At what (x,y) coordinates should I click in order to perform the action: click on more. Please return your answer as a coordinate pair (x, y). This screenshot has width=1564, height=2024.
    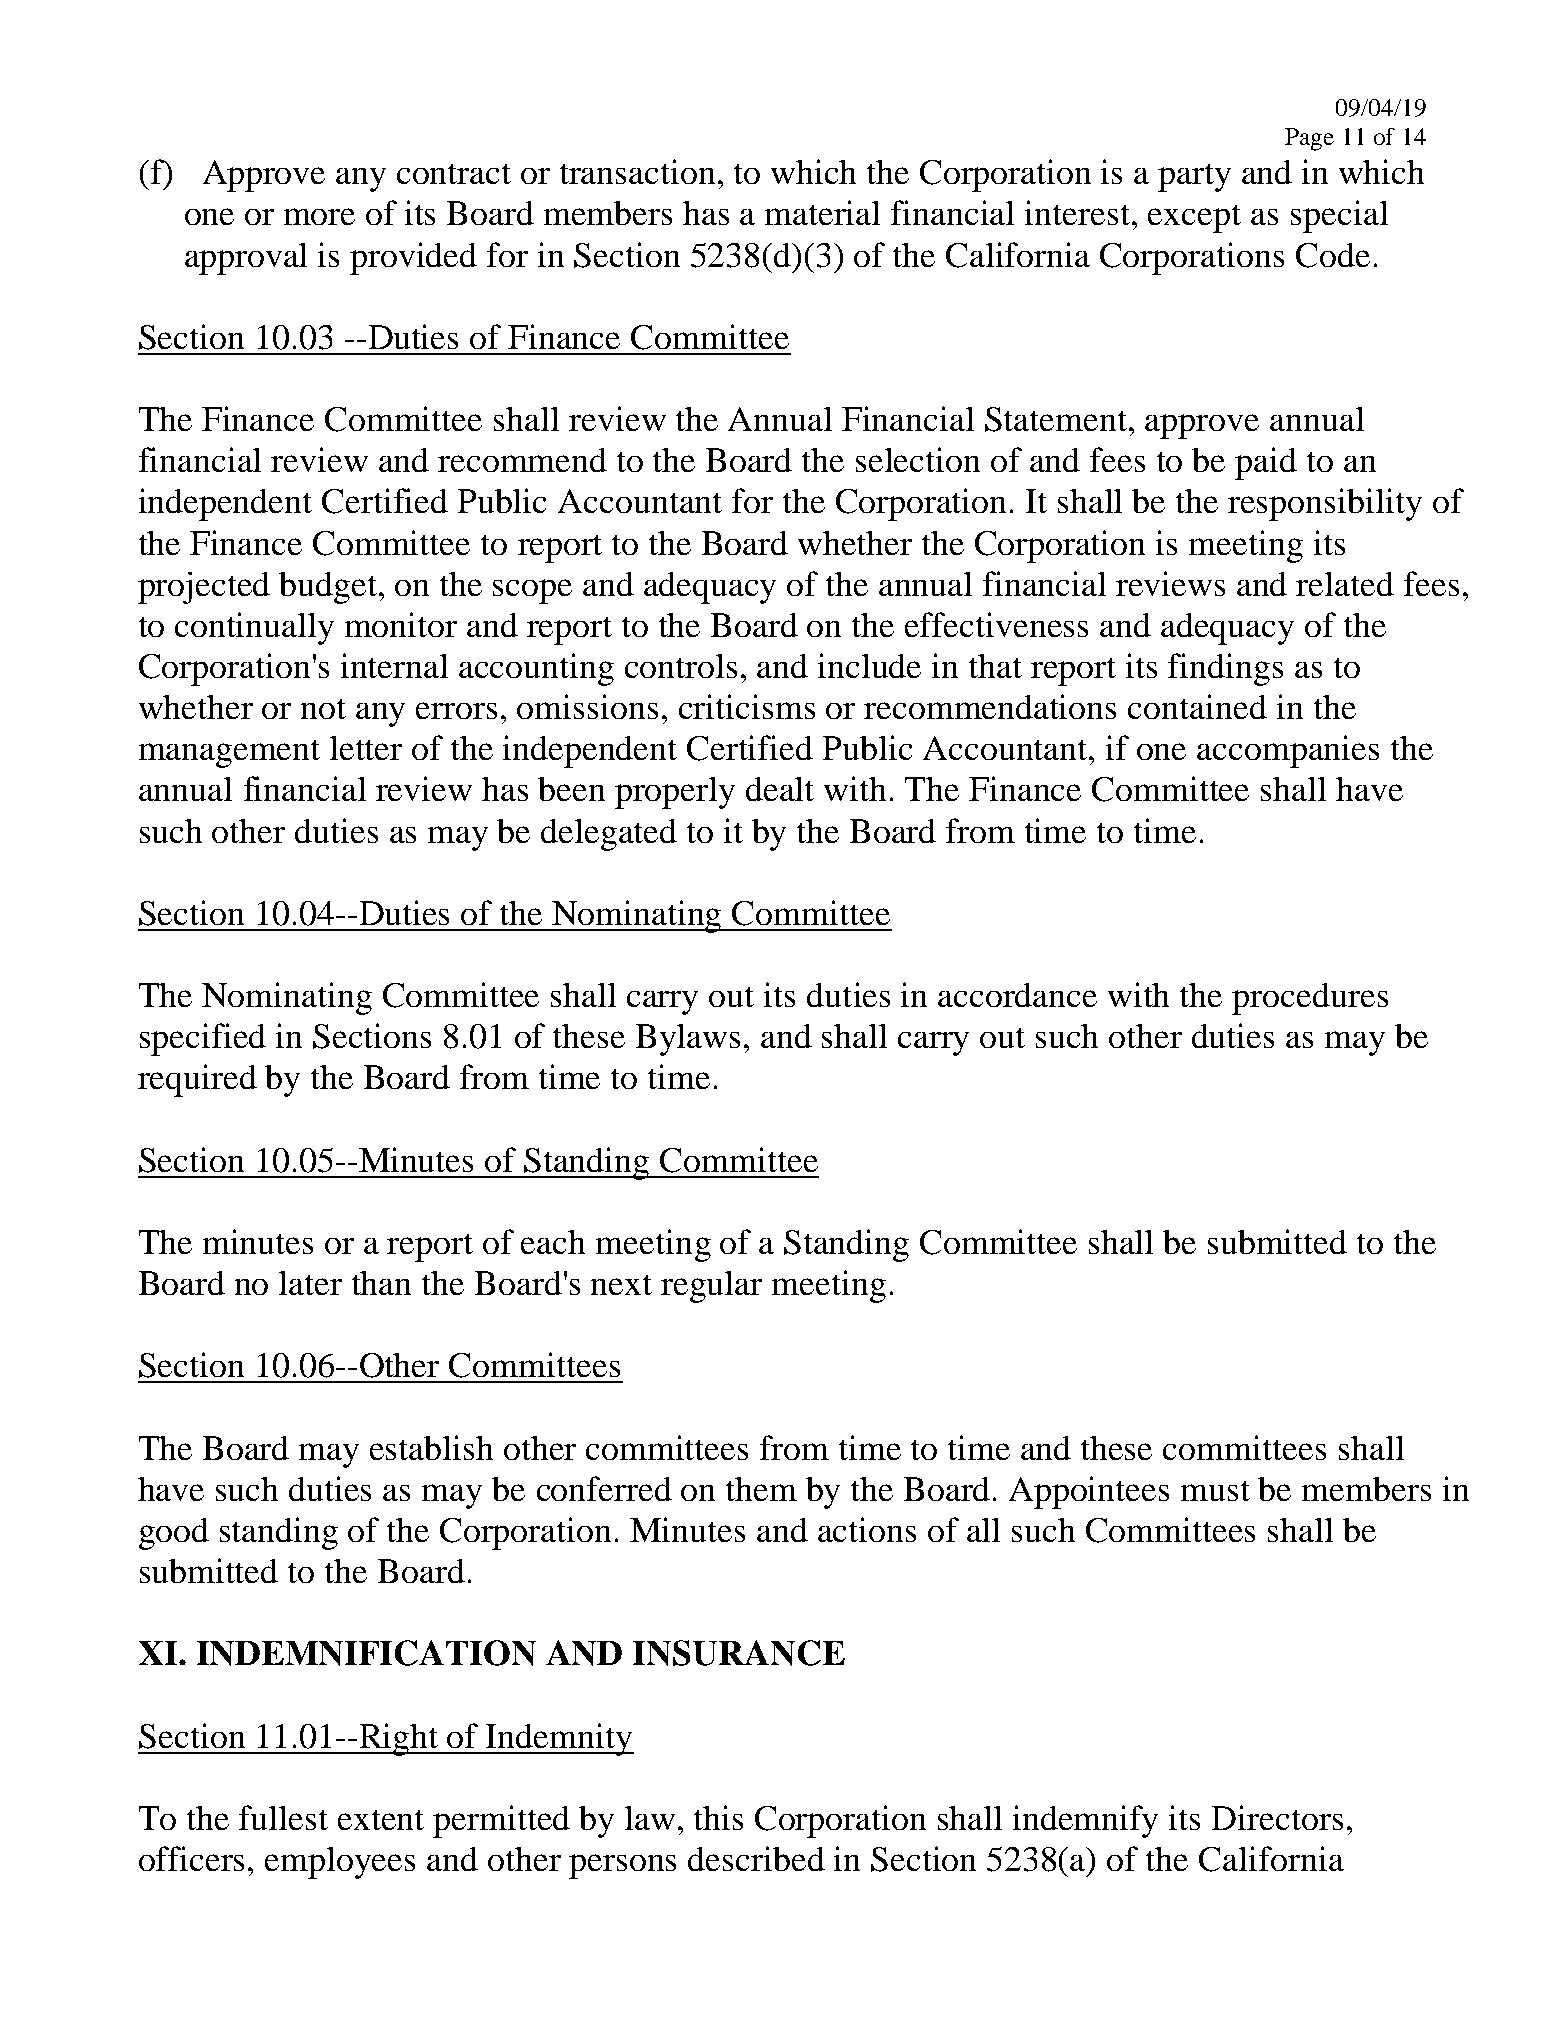
    Looking at the image, I should click on (319, 216).
